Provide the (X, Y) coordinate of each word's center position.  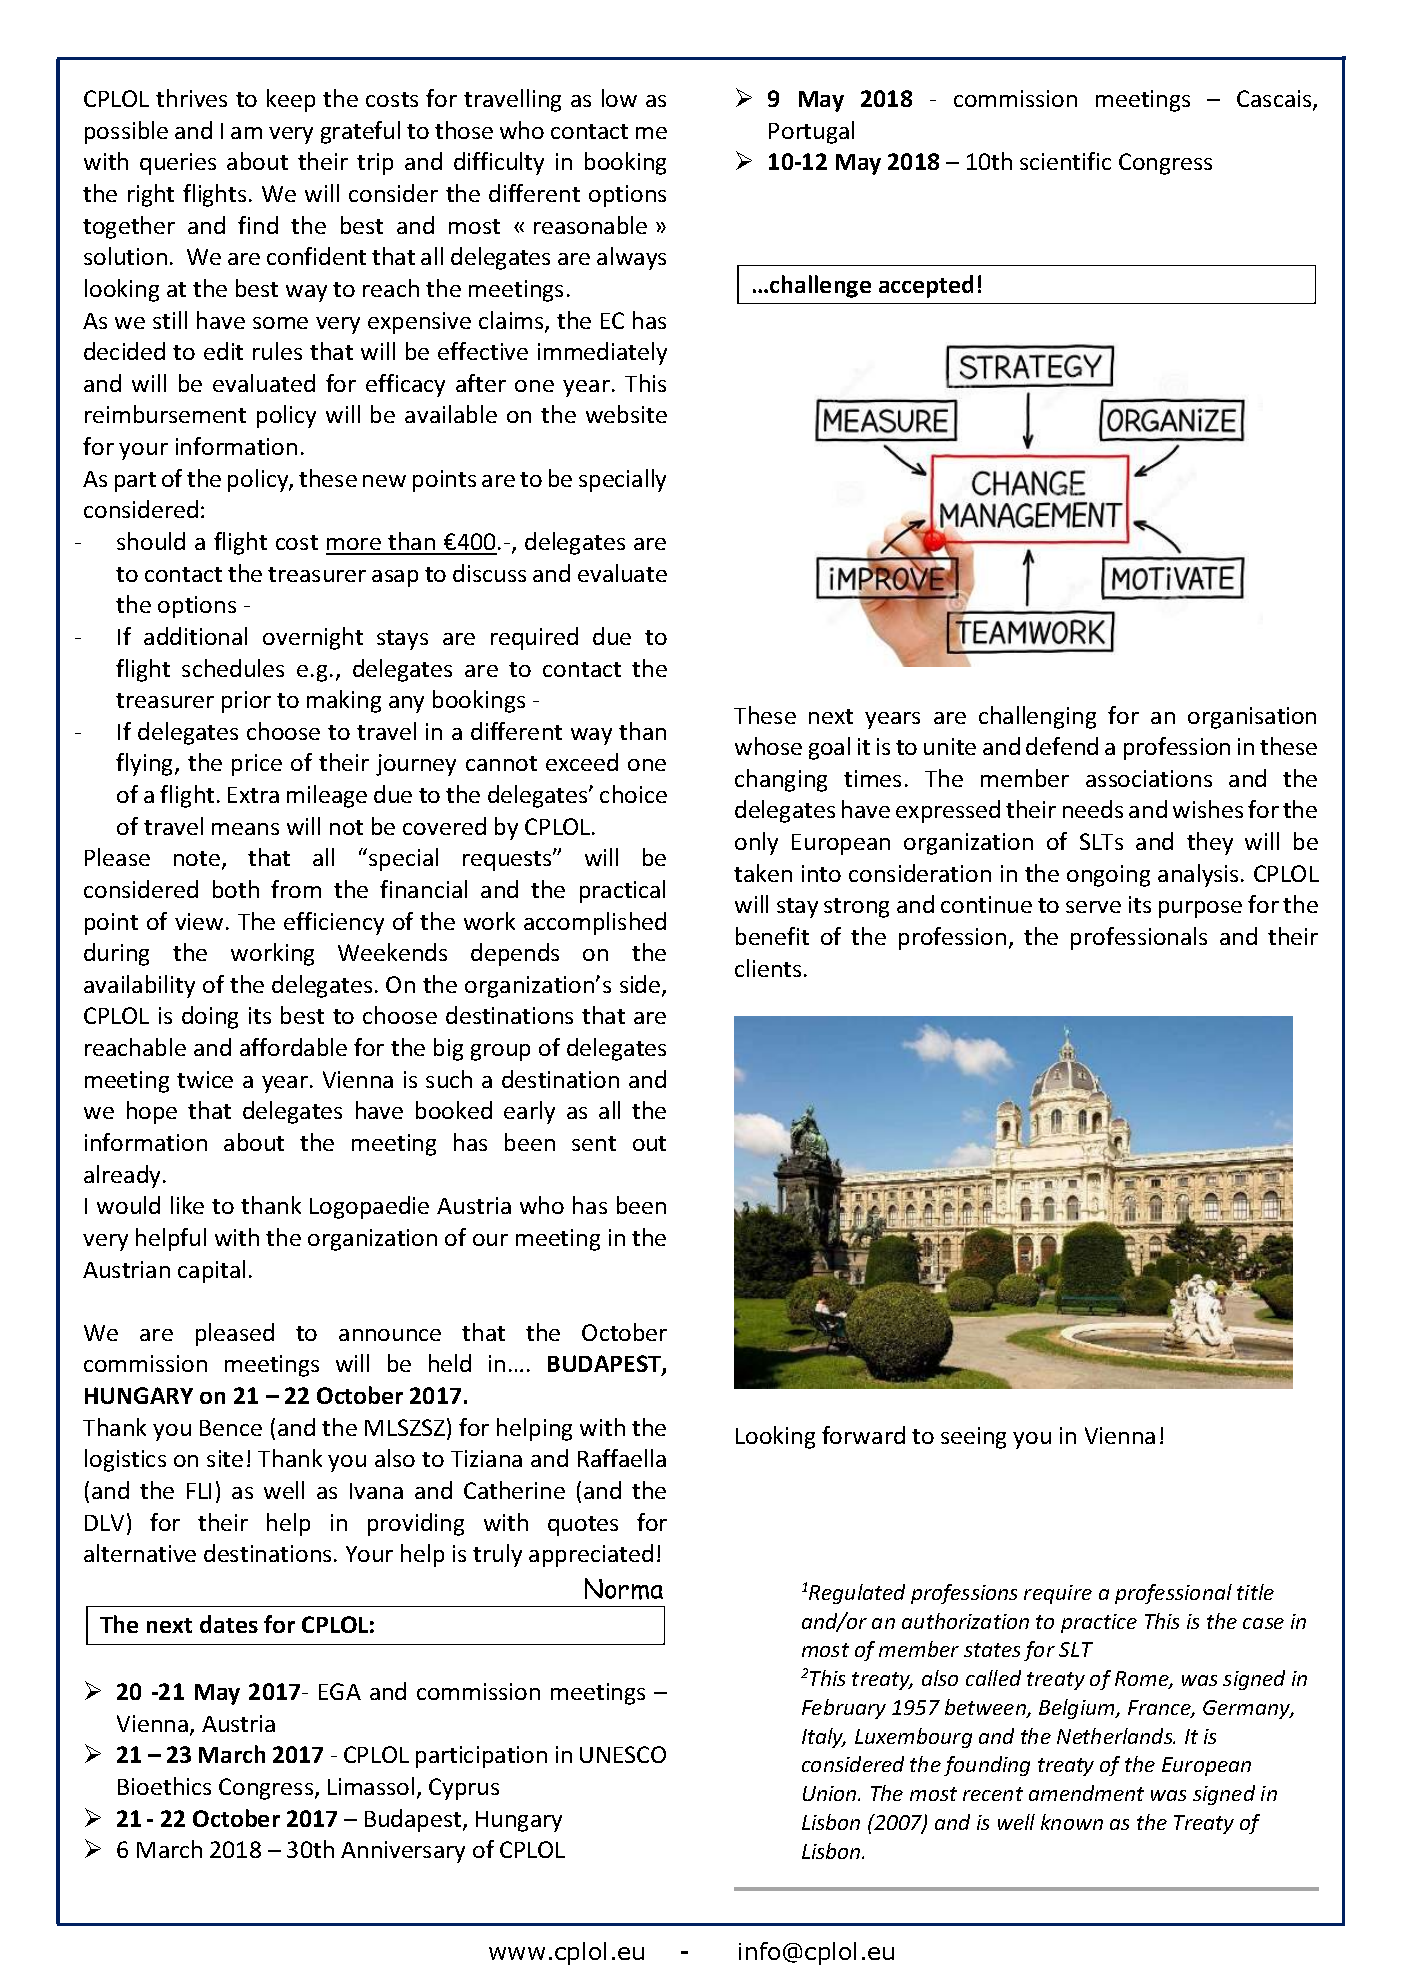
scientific (1065, 161)
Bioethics (164, 1786)
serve (1093, 907)
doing (210, 1017)
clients (768, 968)
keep (291, 100)
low (619, 98)
